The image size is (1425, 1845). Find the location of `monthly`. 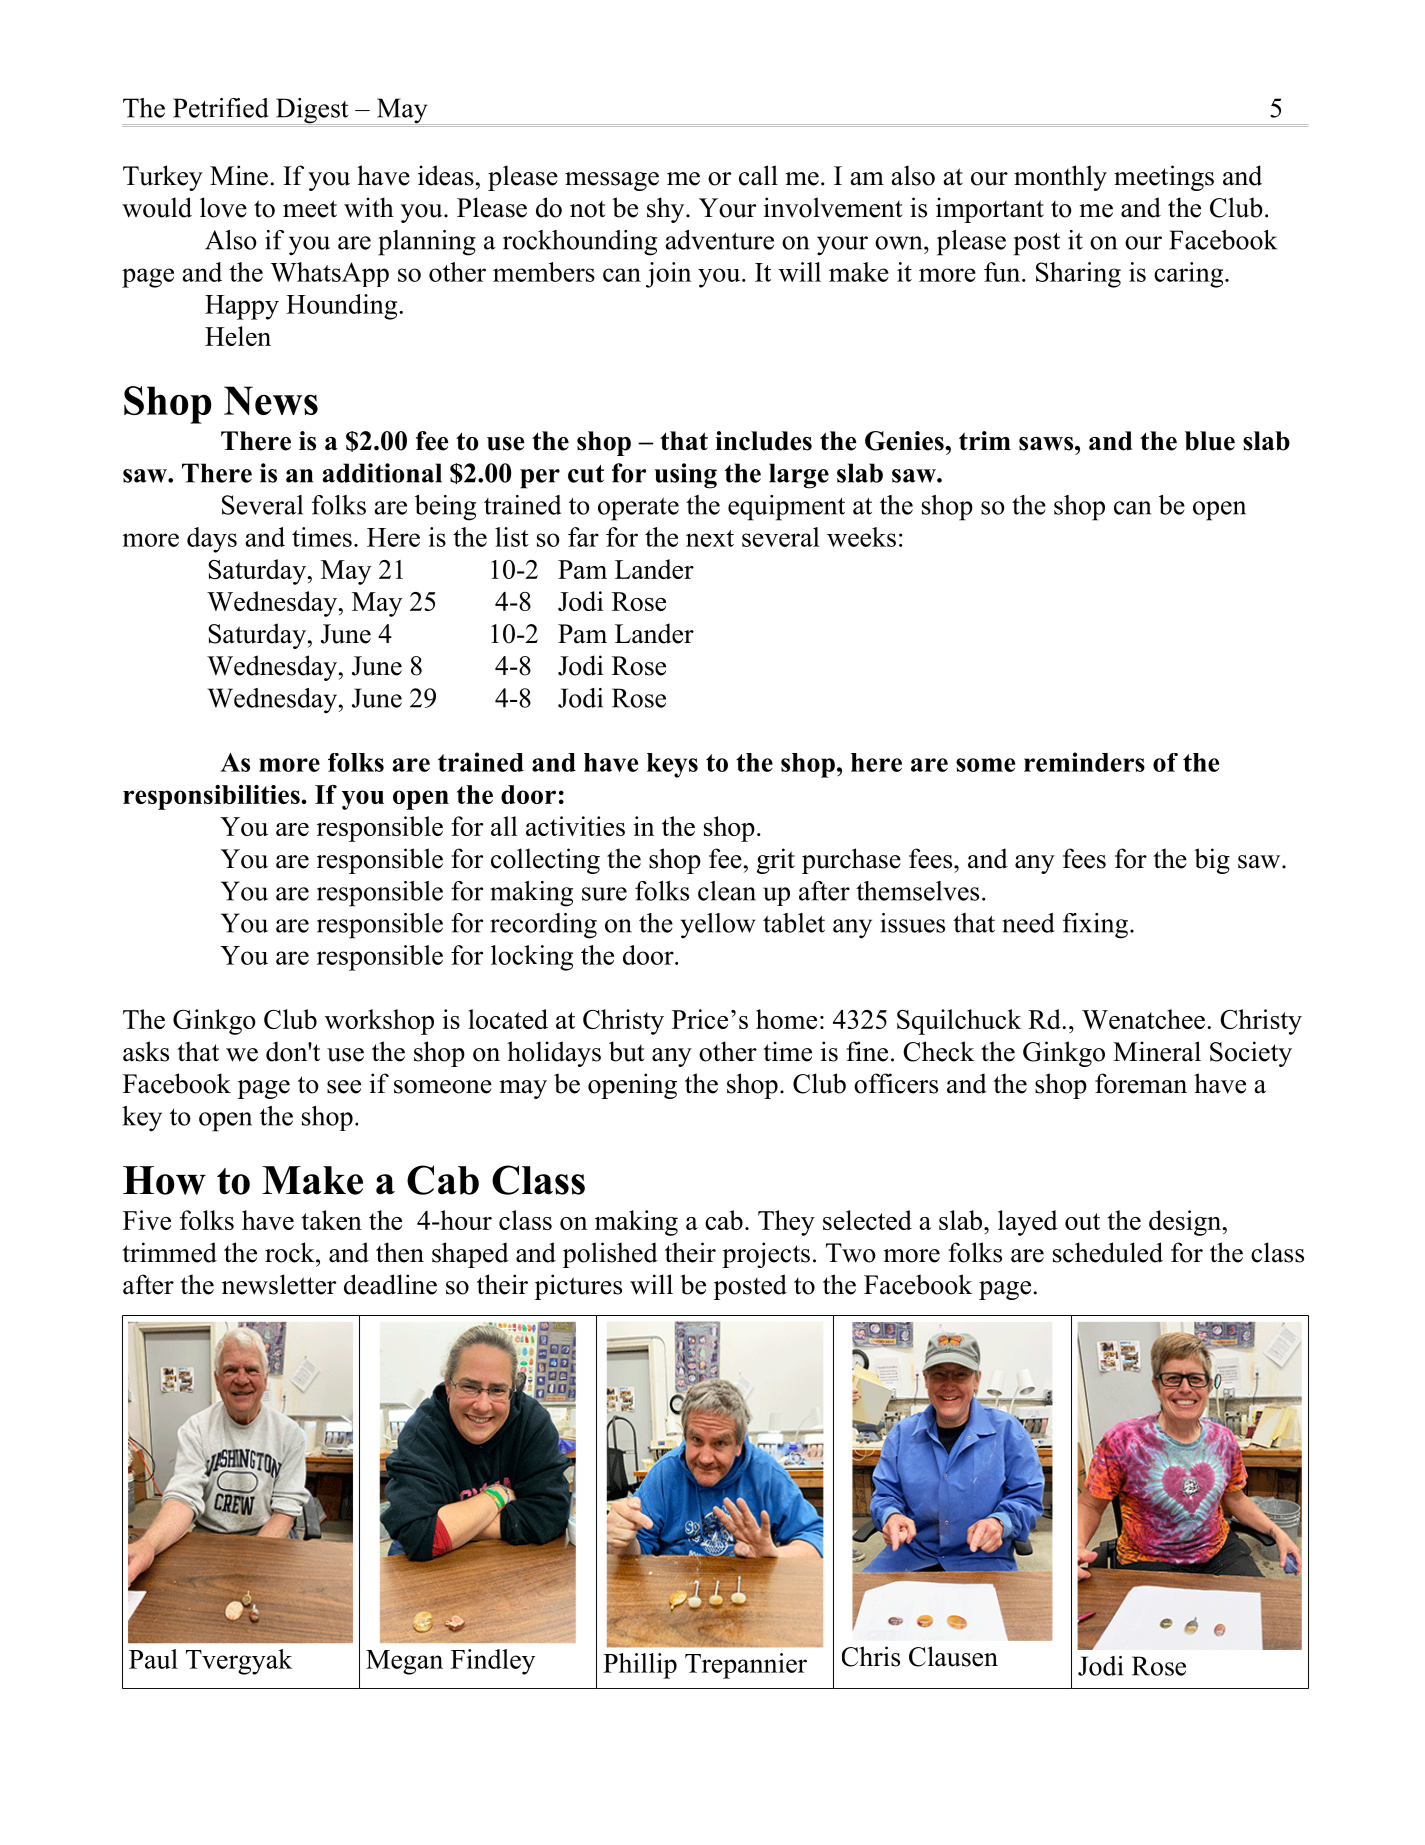

monthly is located at coordinates (1060, 178).
